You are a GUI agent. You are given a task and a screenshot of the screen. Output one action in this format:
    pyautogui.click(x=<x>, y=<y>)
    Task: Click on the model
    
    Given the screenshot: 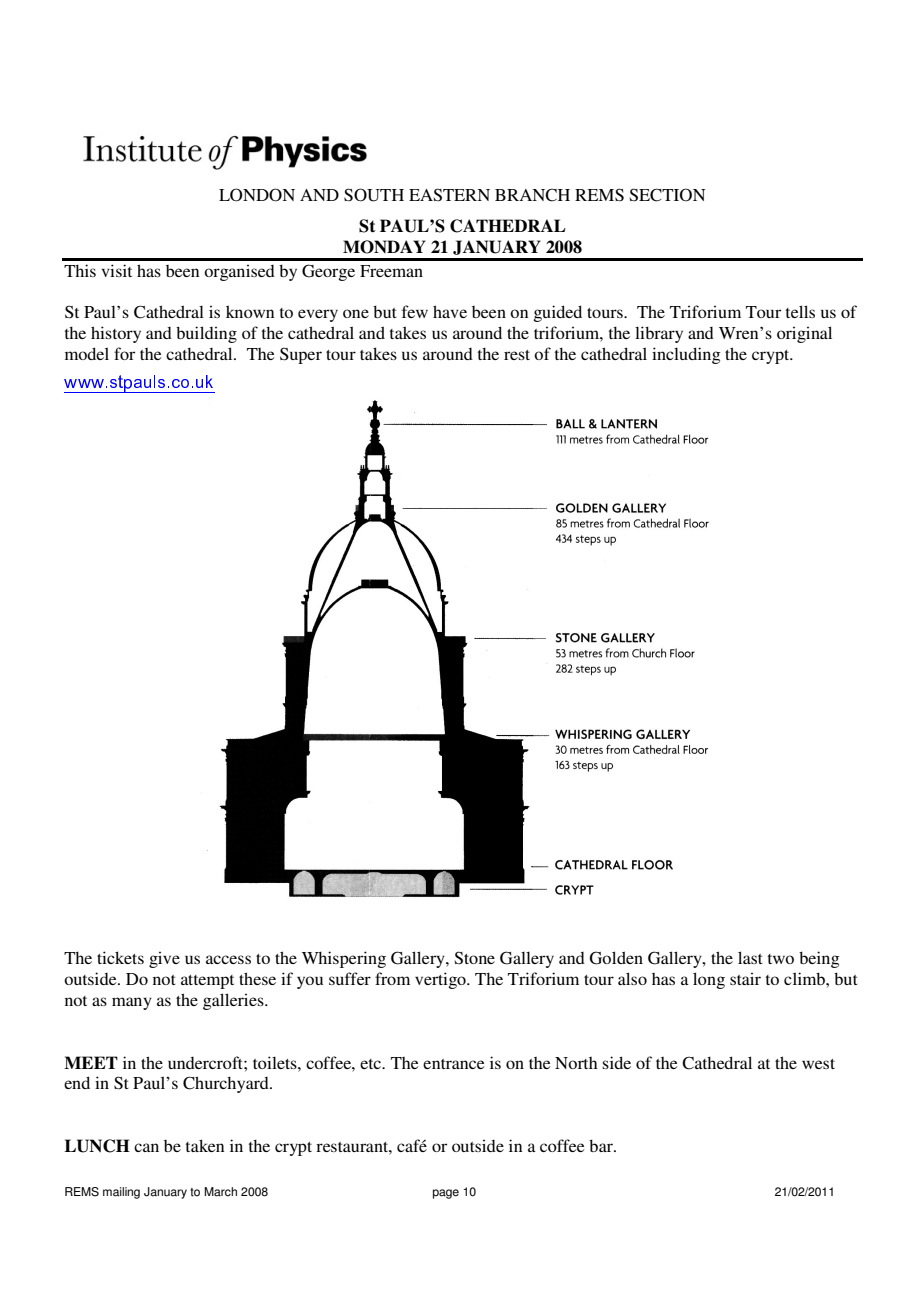 What is the action you would take?
    pyautogui.click(x=87, y=353)
